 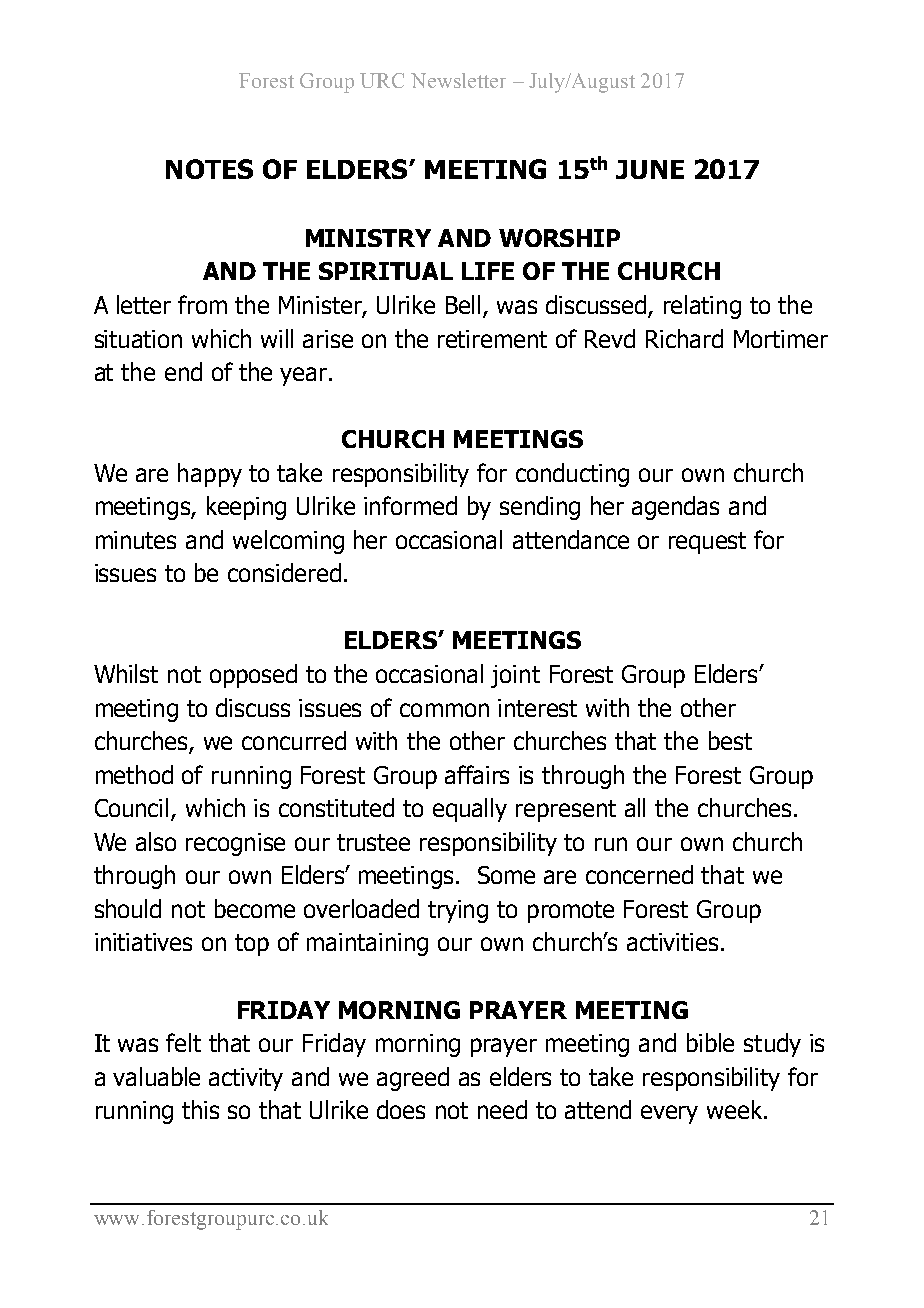 I want to click on common, so click(x=444, y=710).
